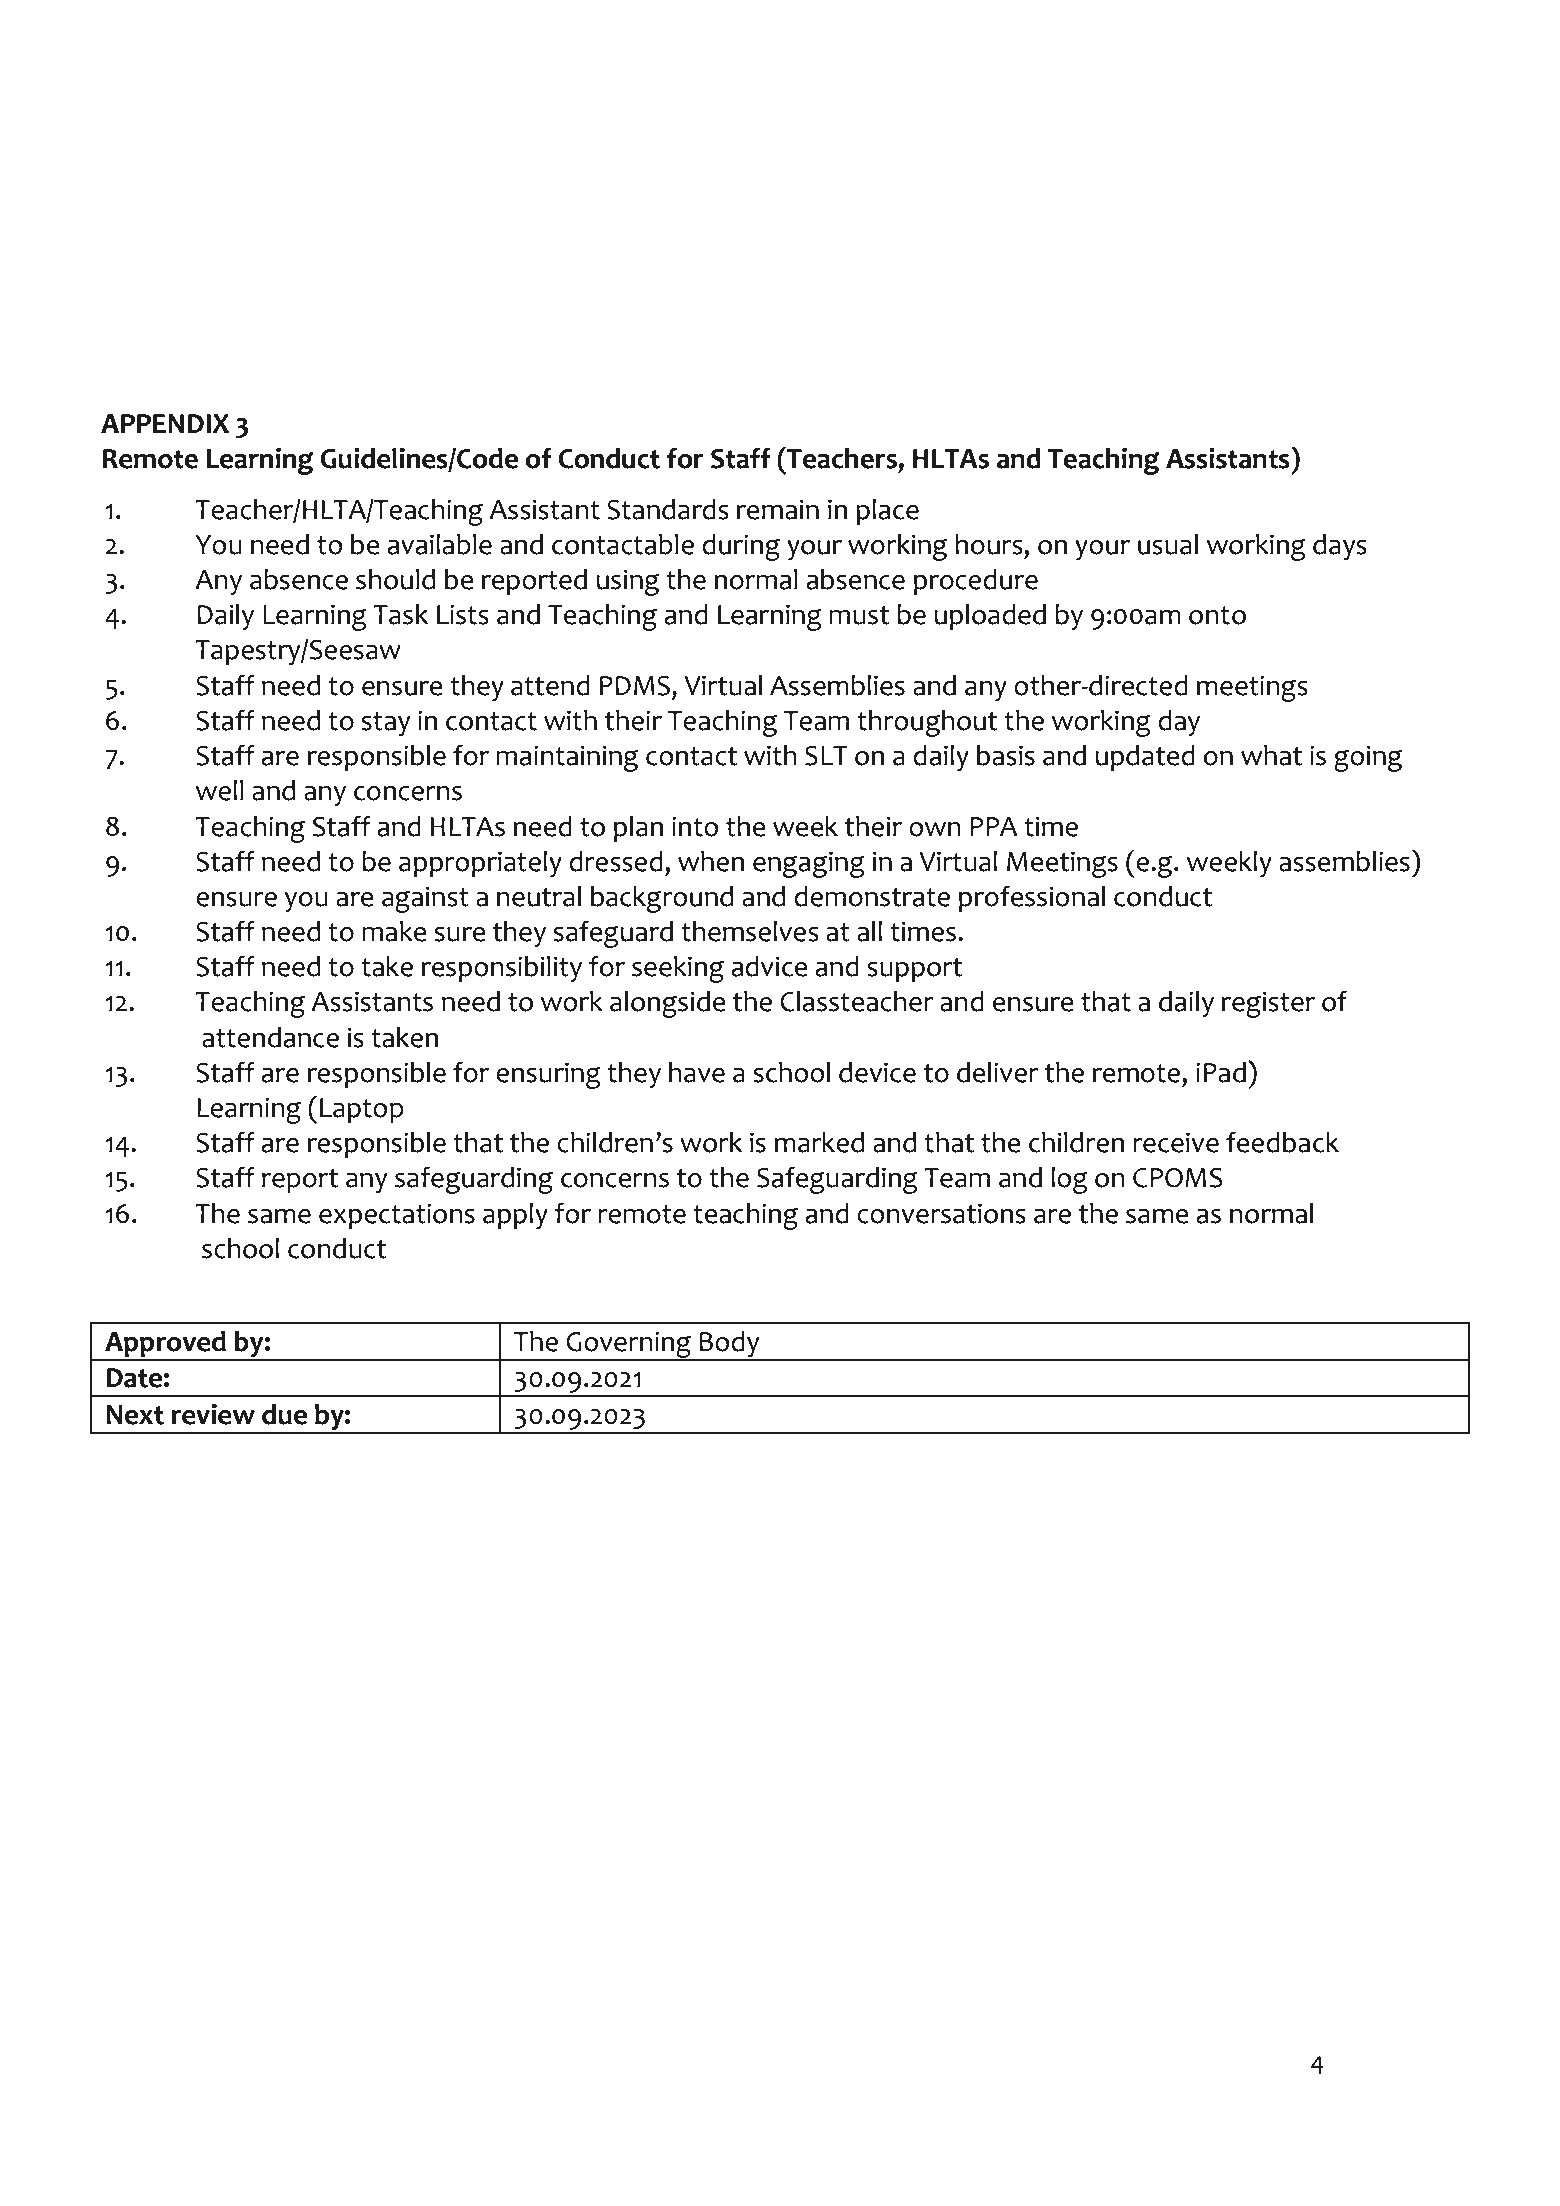  What do you see at coordinates (697, 1072) in the screenshot?
I see `have` at bounding box center [697, 1072].
